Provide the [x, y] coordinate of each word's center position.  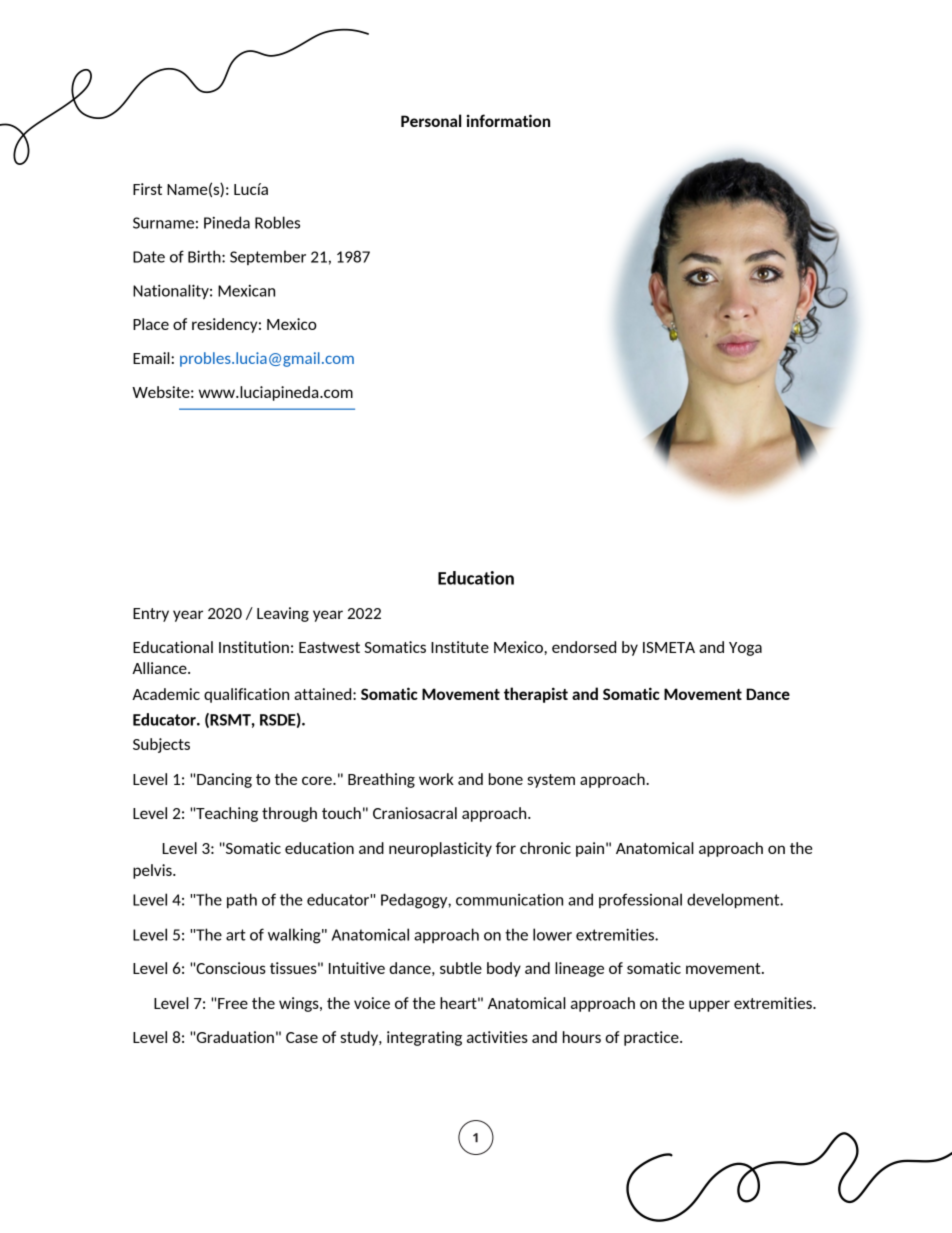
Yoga [745, 649]
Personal [431, 120]
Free [233, 1003]
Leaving [283, 614]
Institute [460, 647]
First [147, 189]
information [508, 120]
